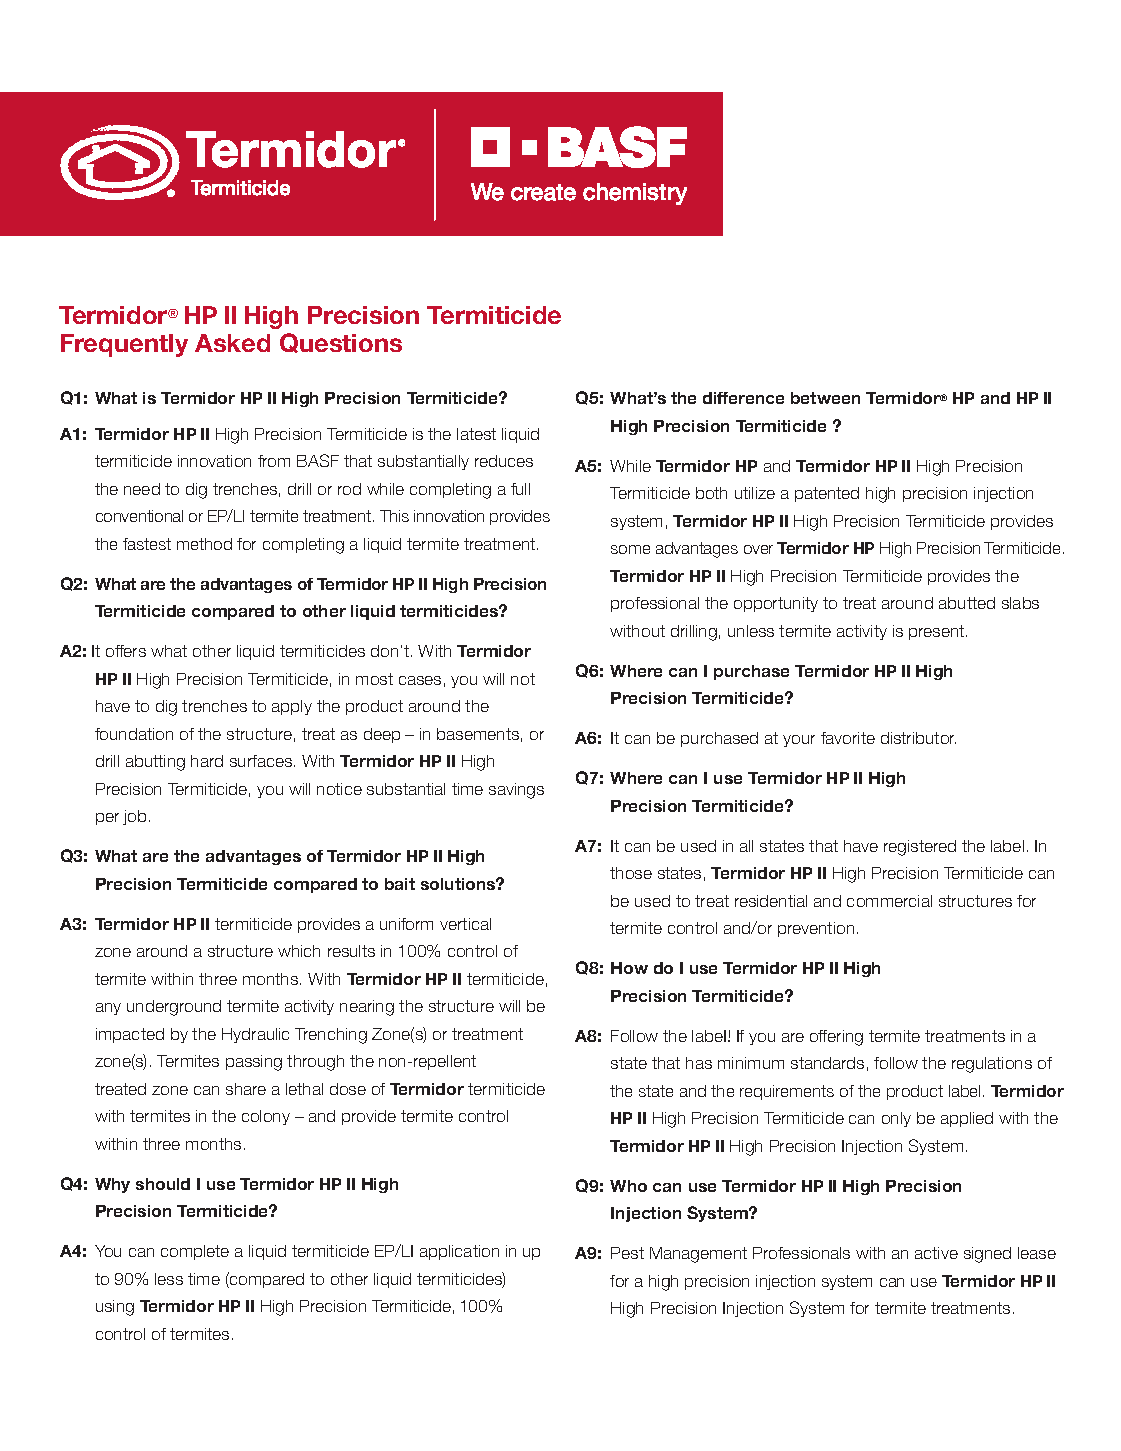 Image resolution: width=1121 pixels, height=1451 pixels. I want to click on Pest, so click(627, 1253).
